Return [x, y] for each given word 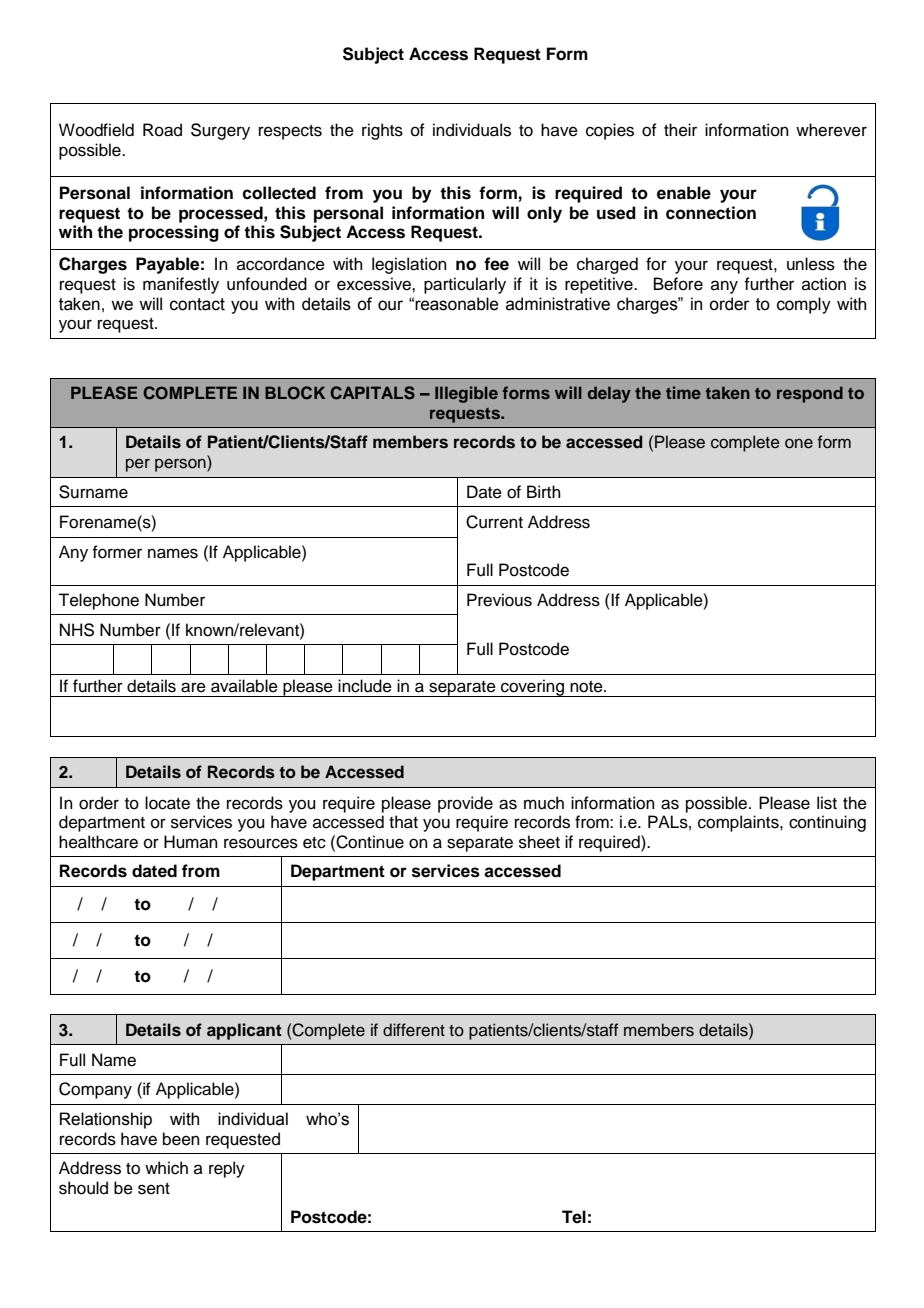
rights [382, 131]
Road [162, 130]
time [683, 392]
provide [465, 804]
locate [167, 803]
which [166, 1168]
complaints [739, 823]
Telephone [98, 601]
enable [684, 193]
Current [494, 522]
